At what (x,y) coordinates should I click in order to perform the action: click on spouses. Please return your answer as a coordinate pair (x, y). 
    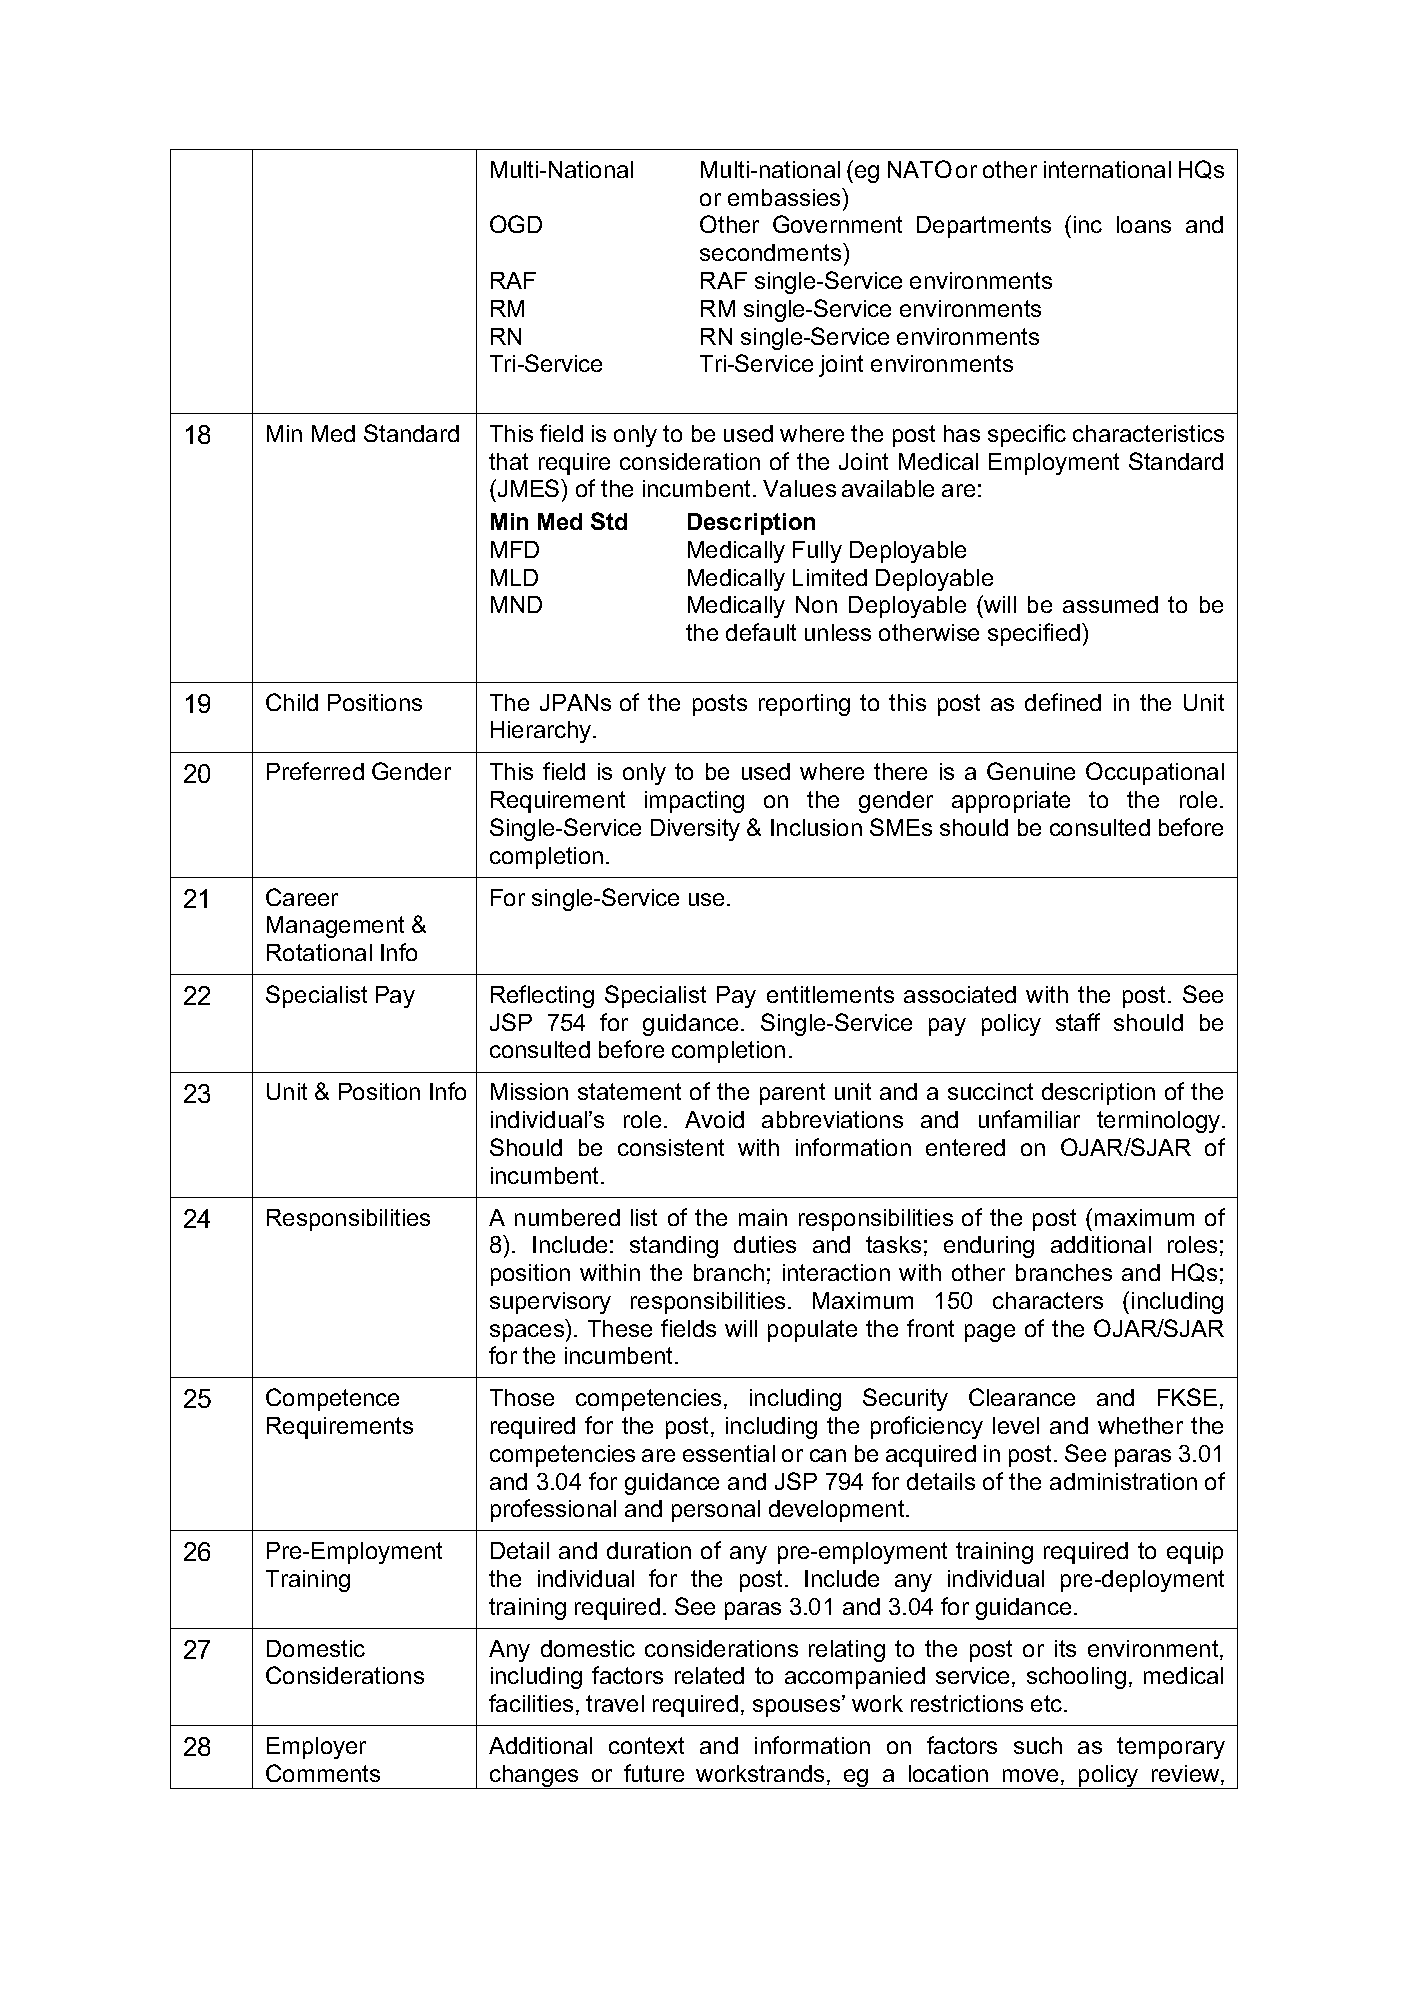
    Looking at the image, I should click on (798, 1708).
